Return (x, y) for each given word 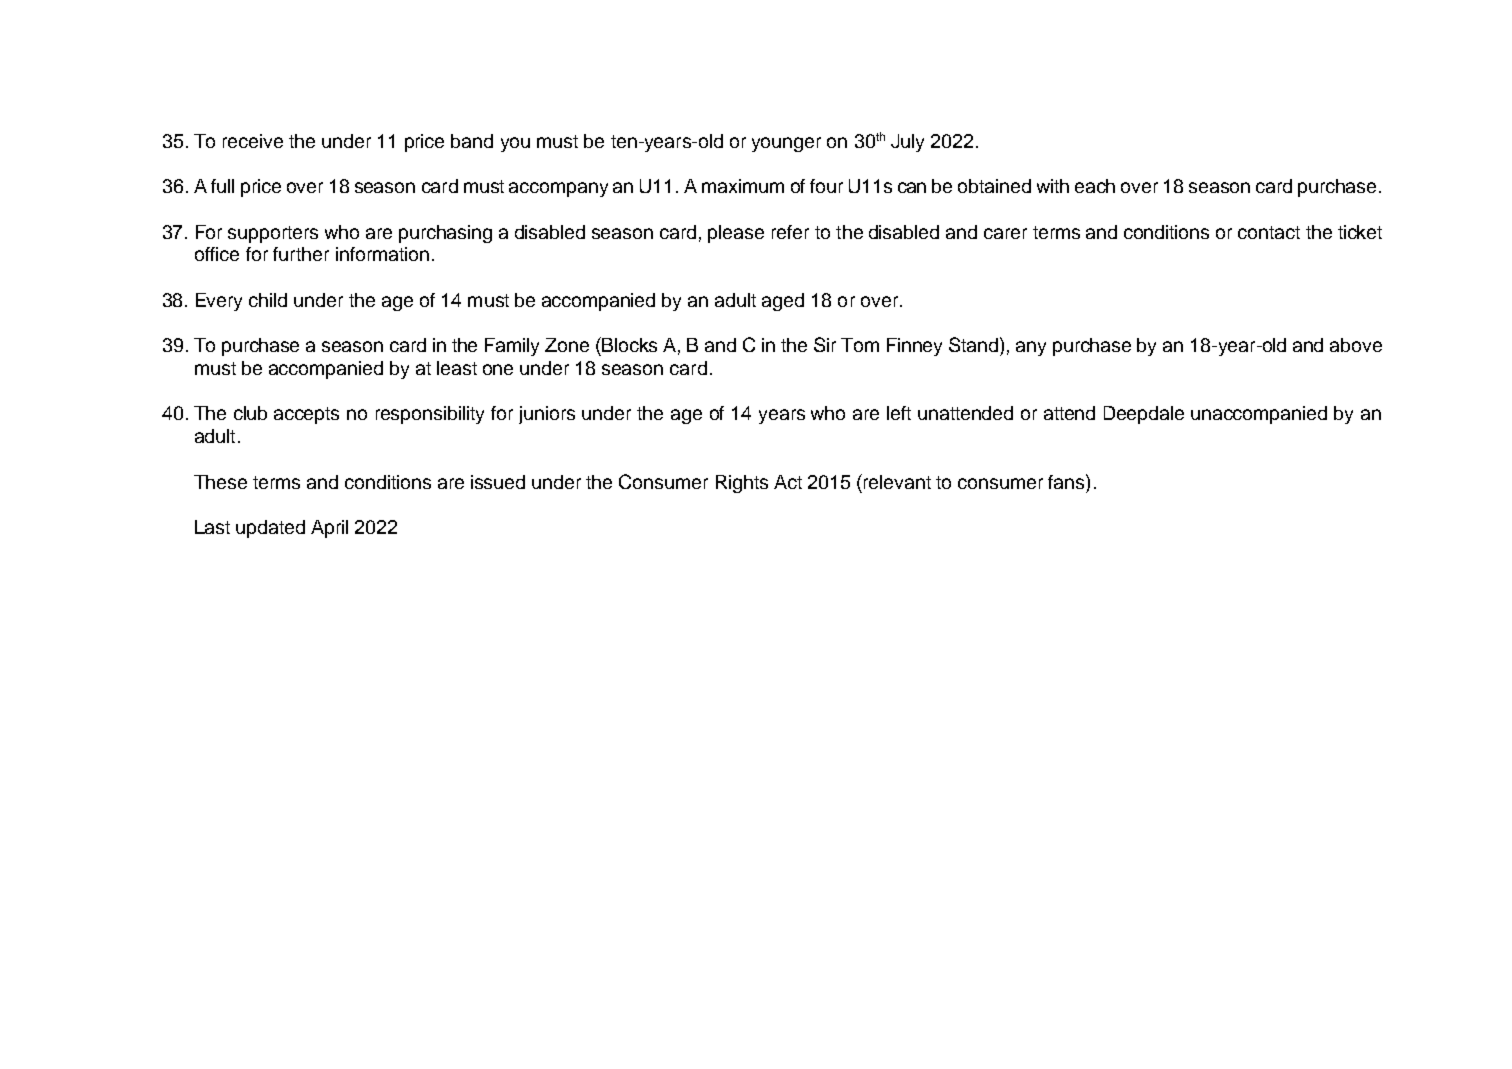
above (1356, 345)
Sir (825, 344)
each (1095, 186)
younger (786, 144)
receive (253, 141)
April (329, 529)
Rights (742, 484)
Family (512, 347)
